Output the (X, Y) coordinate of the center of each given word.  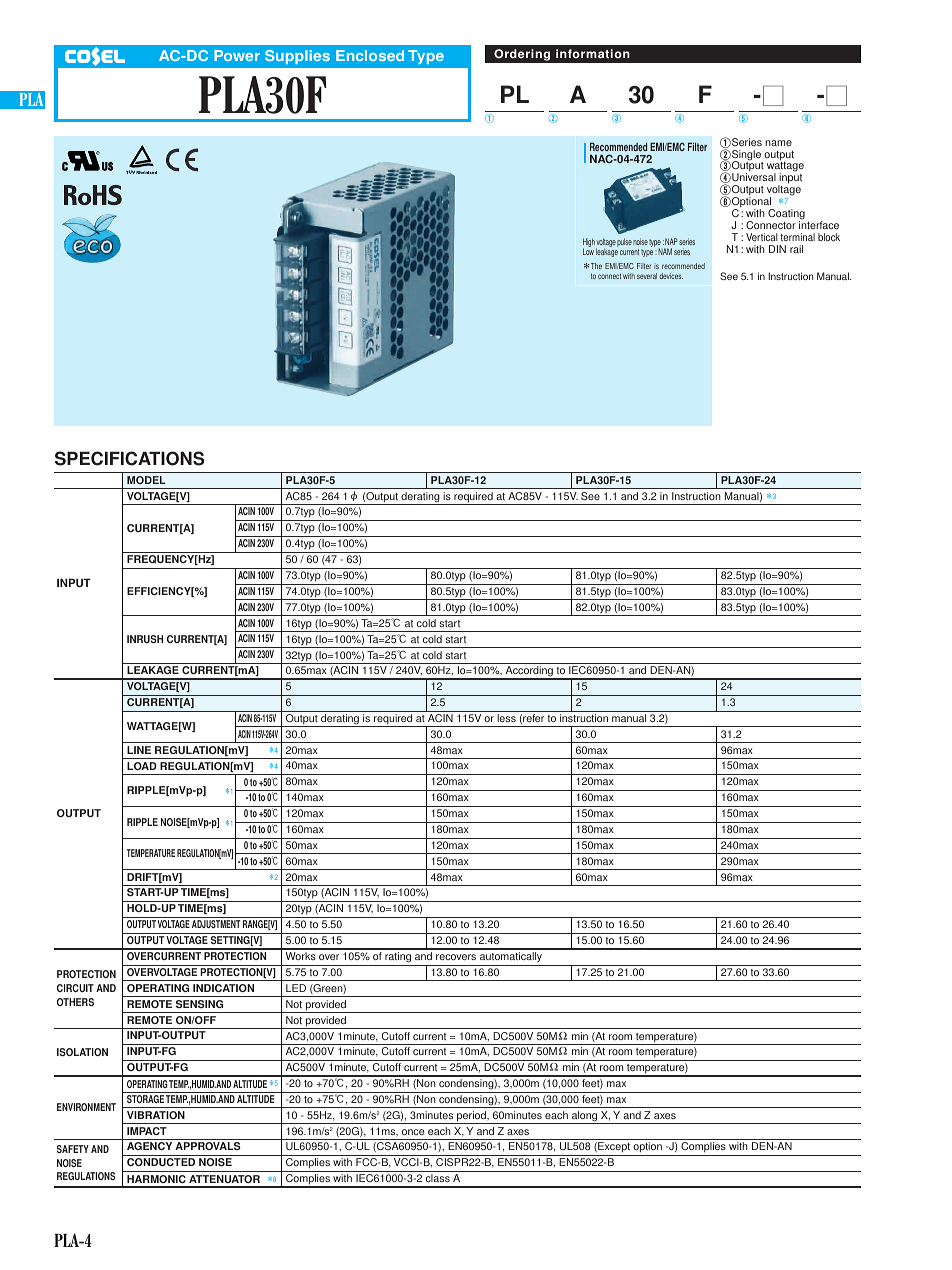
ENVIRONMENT (86, 1107)
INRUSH (145, 639)
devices (671, 276)
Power (237, 55)
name (778, 143)
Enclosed (370, 55)
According (529, 673)
